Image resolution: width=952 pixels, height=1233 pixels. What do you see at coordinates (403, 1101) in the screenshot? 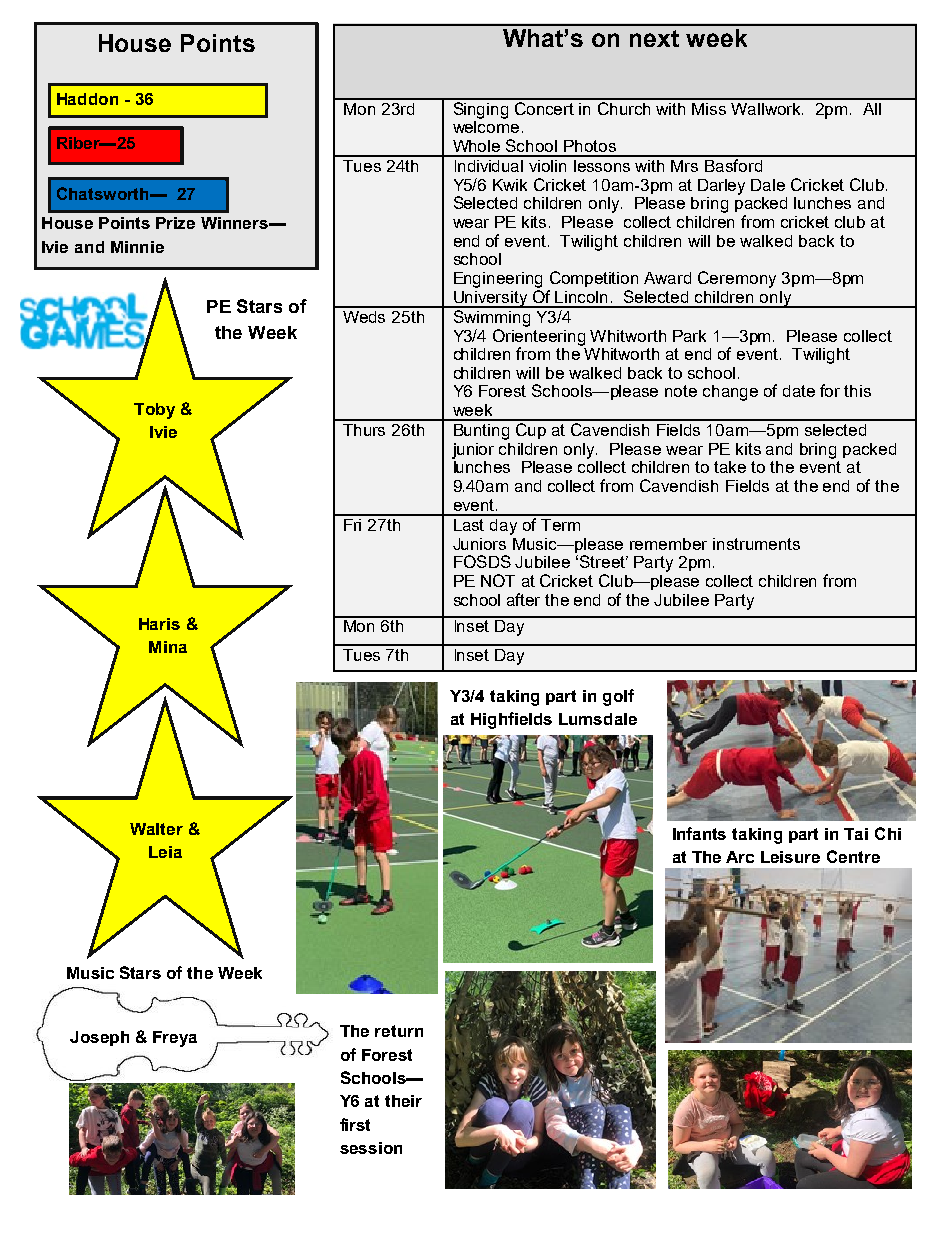
I see `their` at bounding box center [403, 1101].
